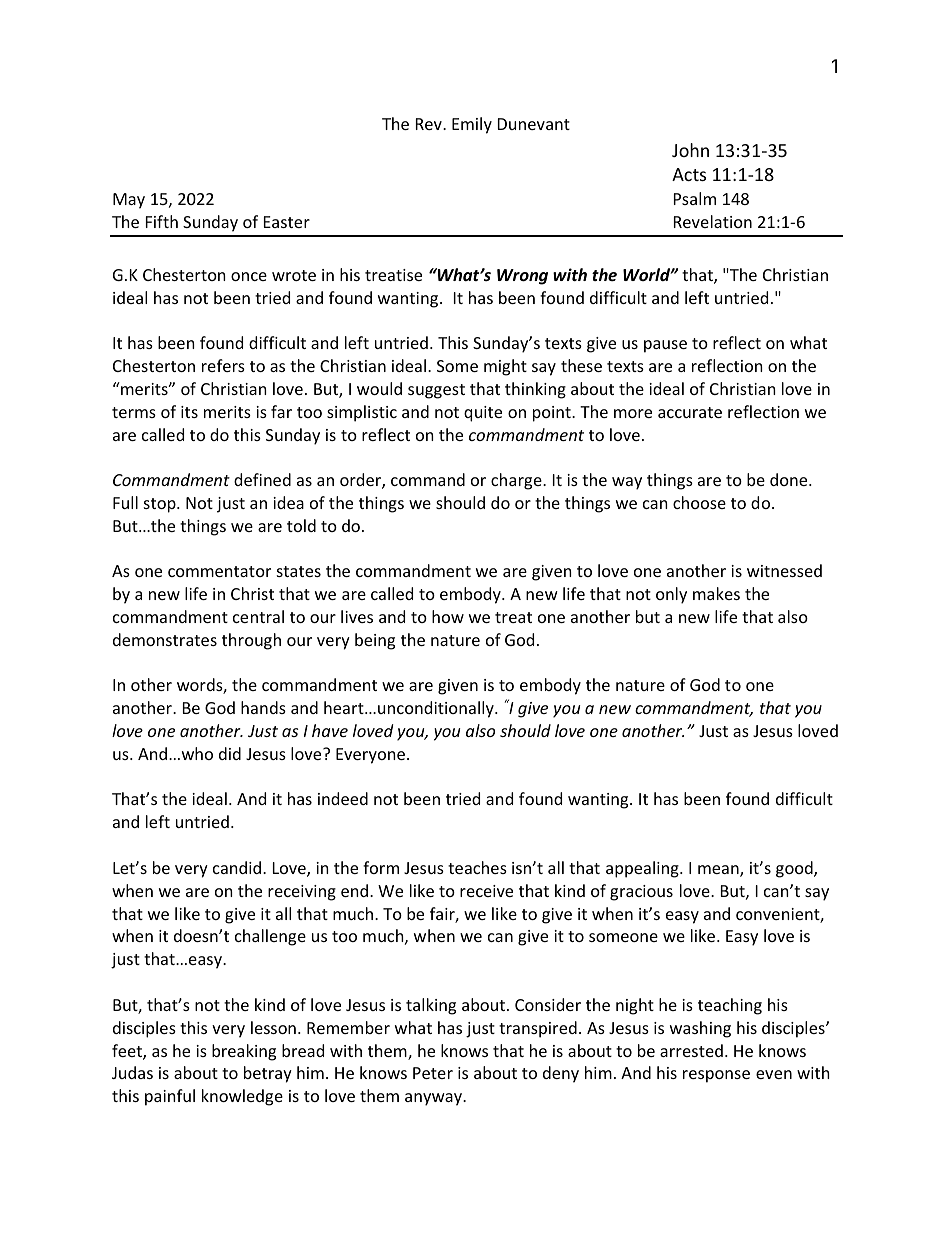 This screenshot has height=1233, width=952. Describe the element at coordinates (258, 616) in the screenshot. I see `central` at that location.
